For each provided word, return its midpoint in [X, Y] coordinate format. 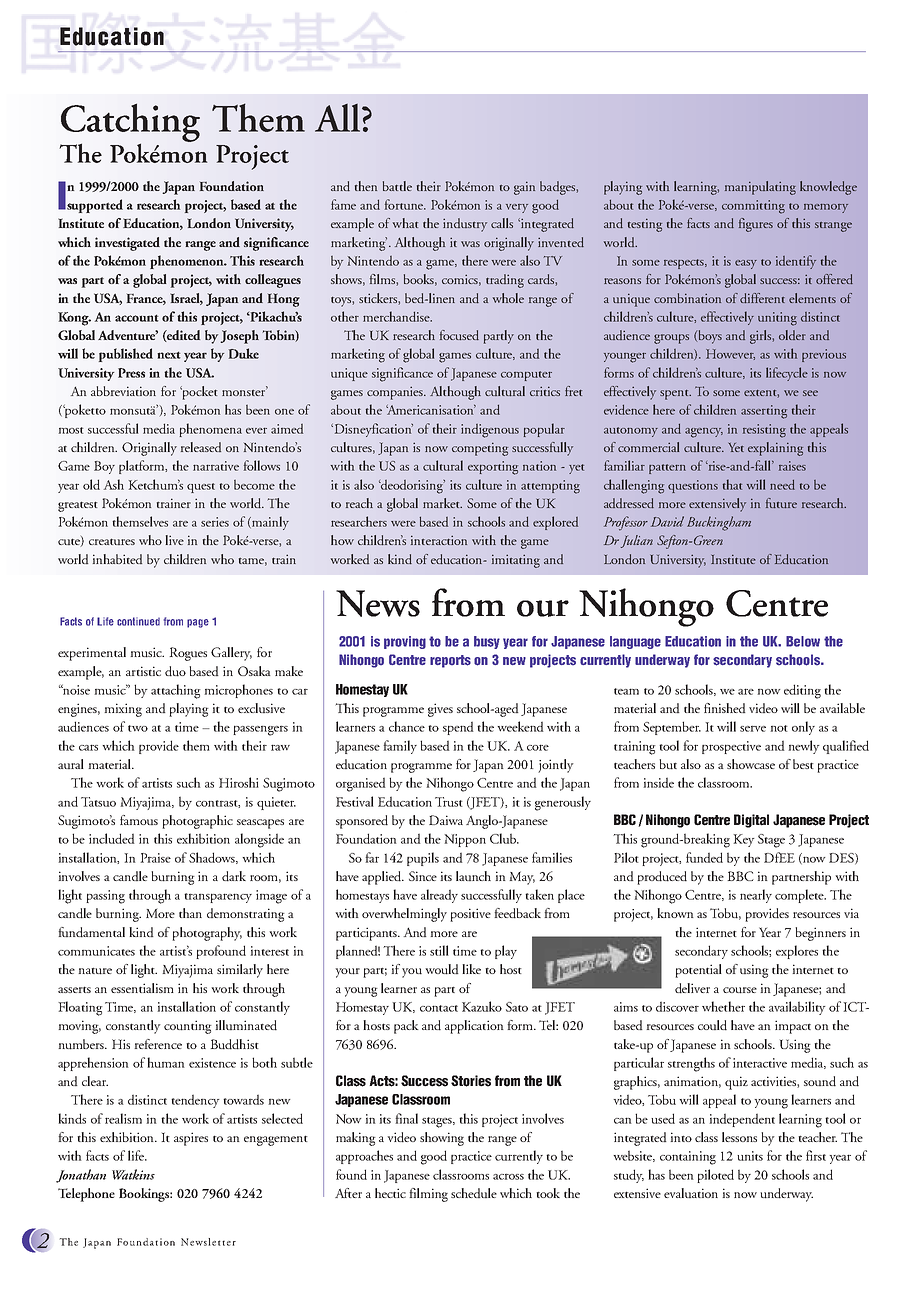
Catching [130, 123]
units [750, 1156]
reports [450, 661]
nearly [756, 896]
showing [442, 1139]
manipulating [760, 188]
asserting [764, 412]
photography [207, 934]
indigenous [490, 431]
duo [175, 671]
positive [470, 915]
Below [803, 641]
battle [397, 186]
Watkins [133, 1174]
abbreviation [123, 391]
